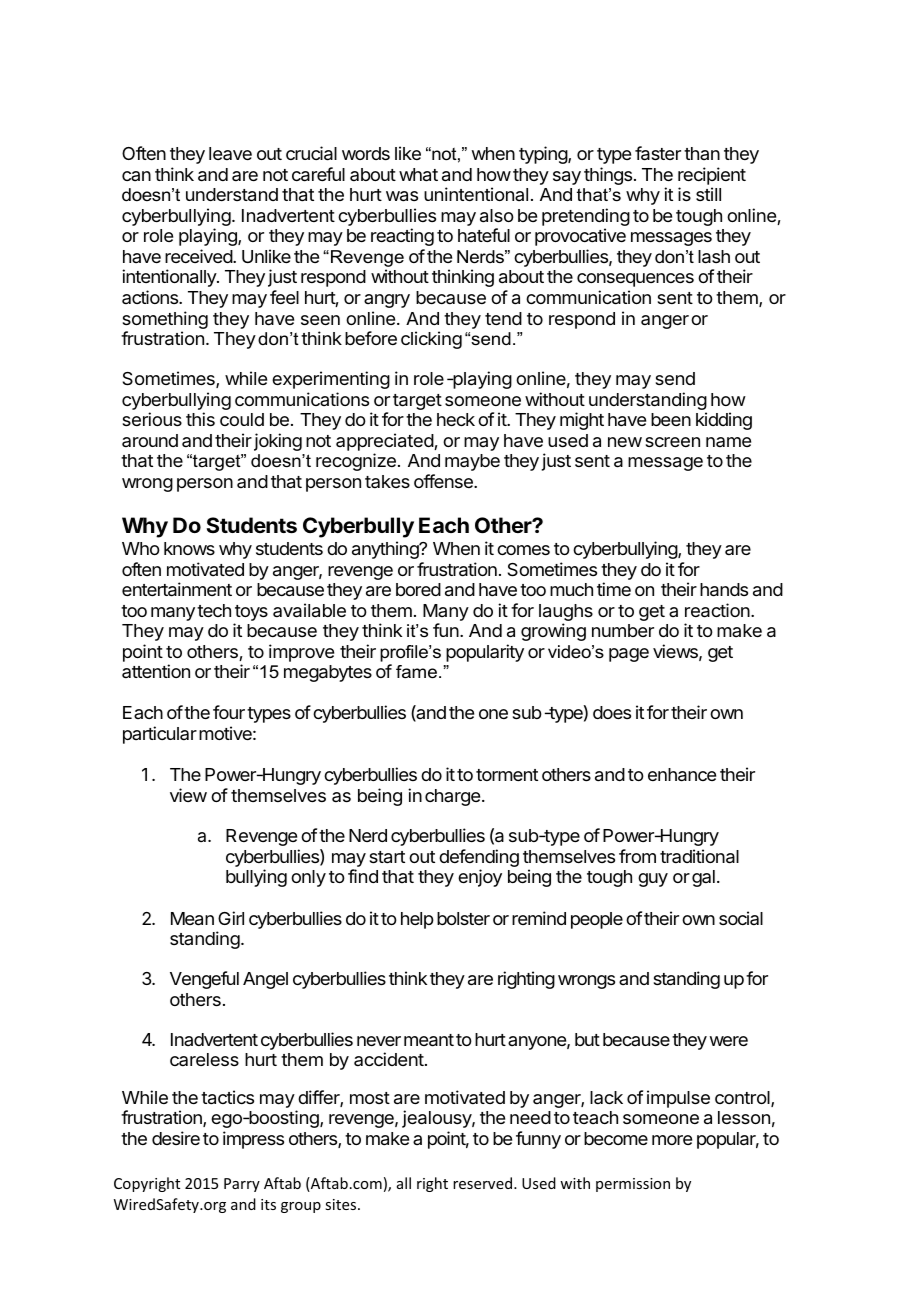 The height and width of the screenshot is (1309, 924). Describe the element at coordinates (418, 175) in the screenshot. I see `what` at that location.
